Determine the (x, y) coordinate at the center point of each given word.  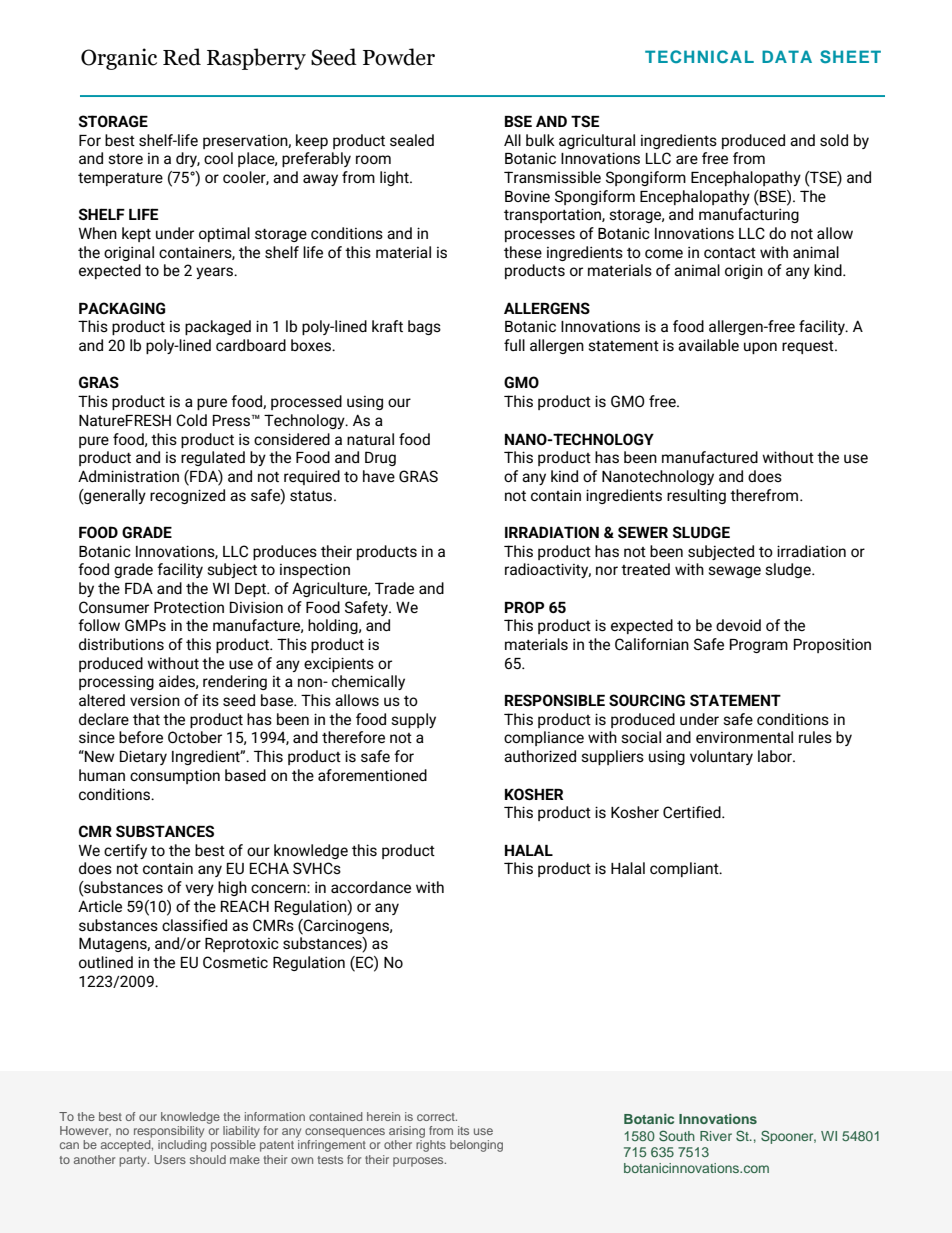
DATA (787, 56)
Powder (399, 57)
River (716, 1136)
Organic (119, 59)
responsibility (169, 1132)
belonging (476, 1146)
